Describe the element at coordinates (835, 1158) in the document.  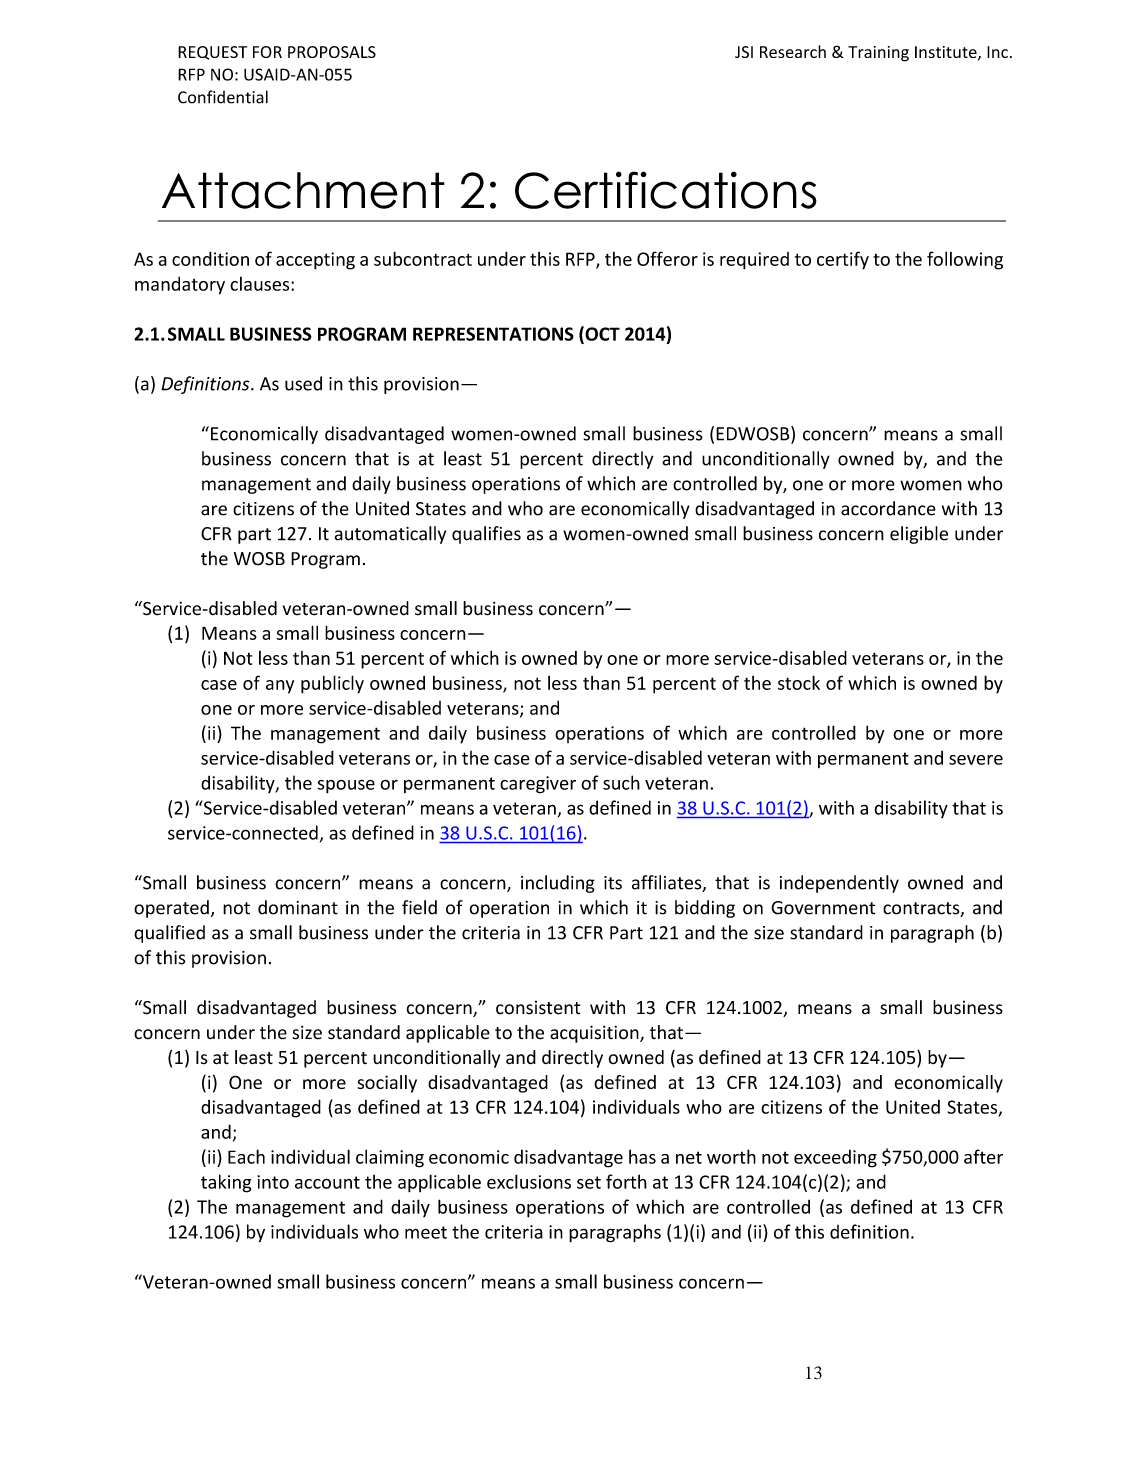
I see `exceeding` at that location.
